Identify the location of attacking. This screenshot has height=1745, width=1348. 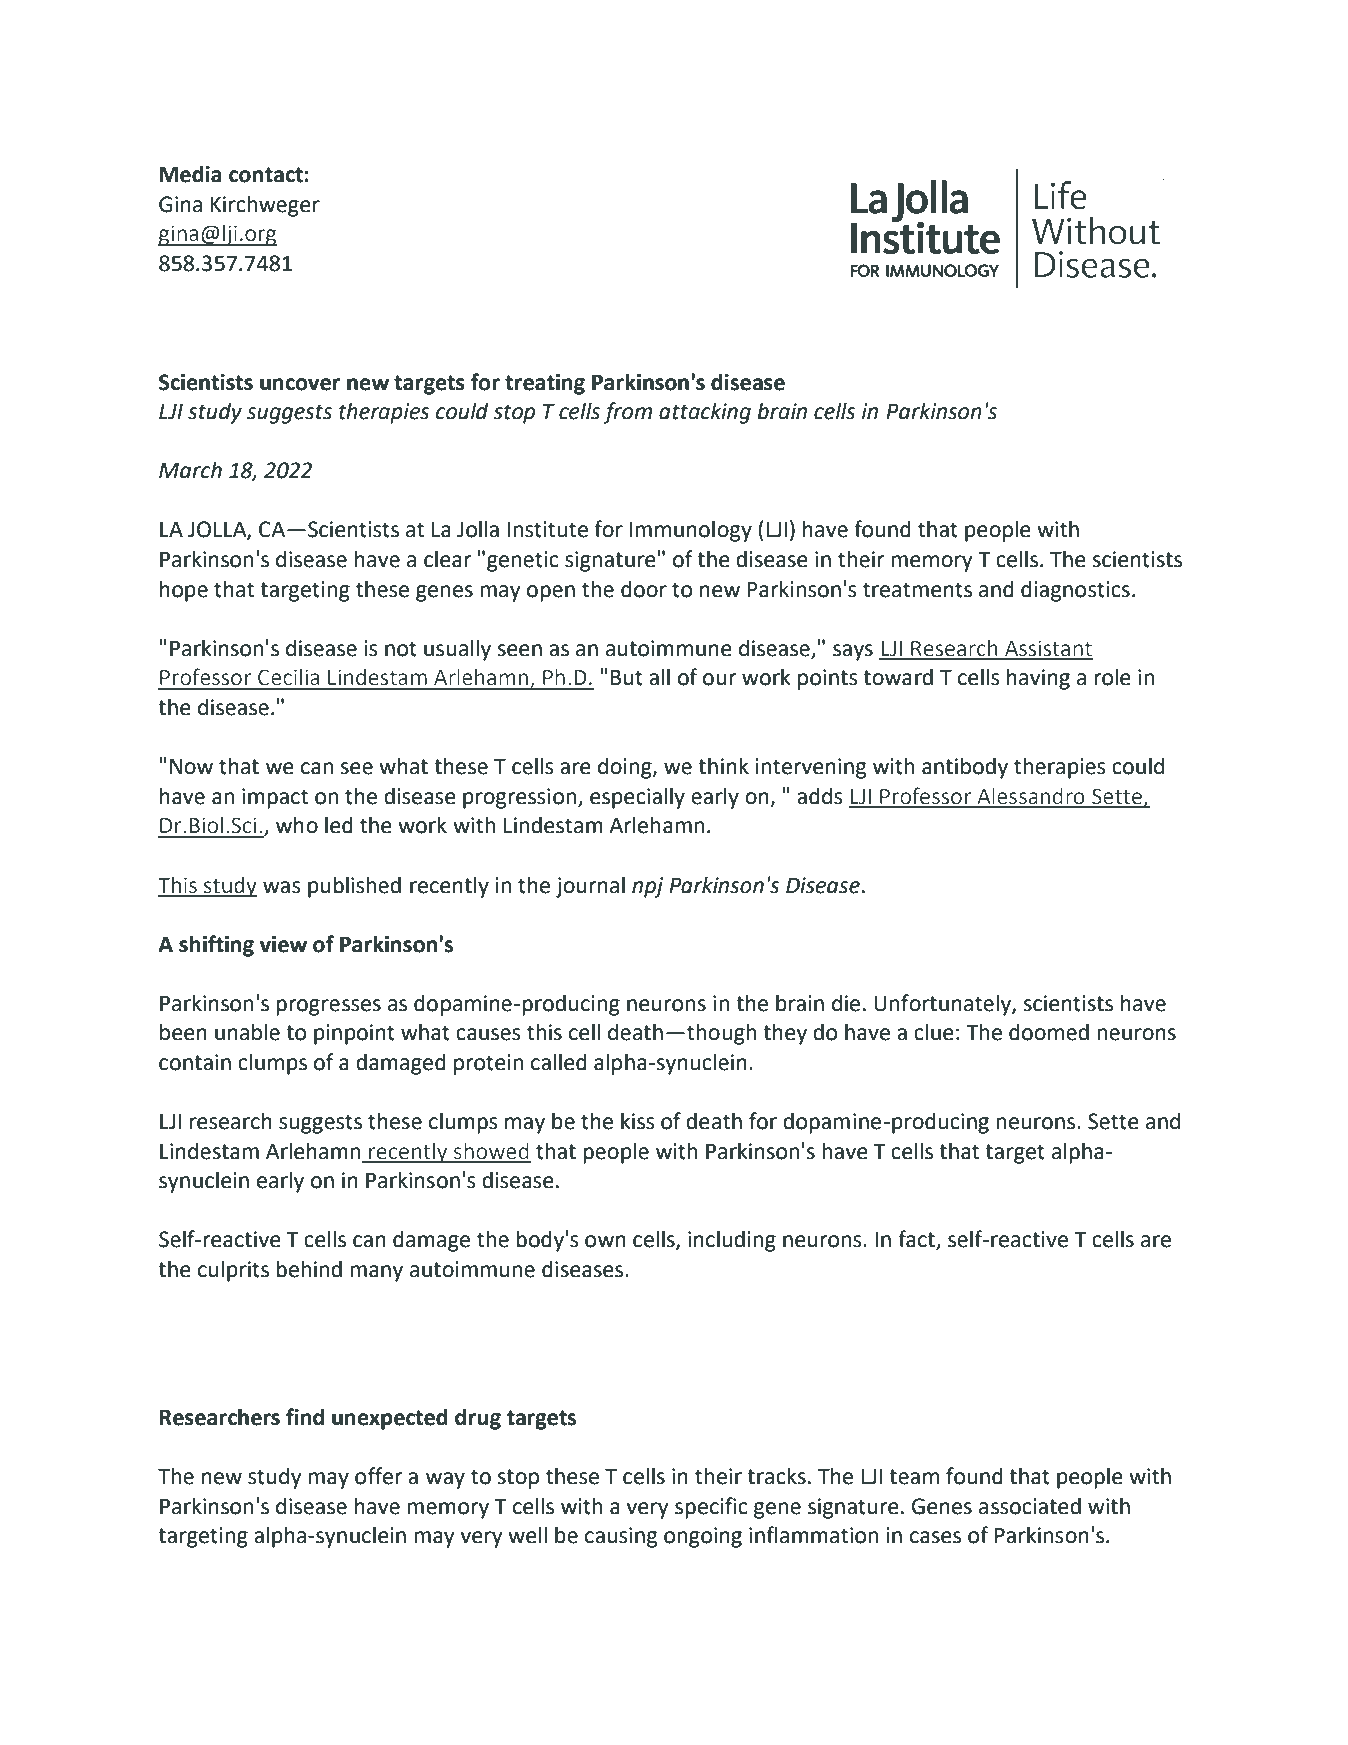
(705, 413).
